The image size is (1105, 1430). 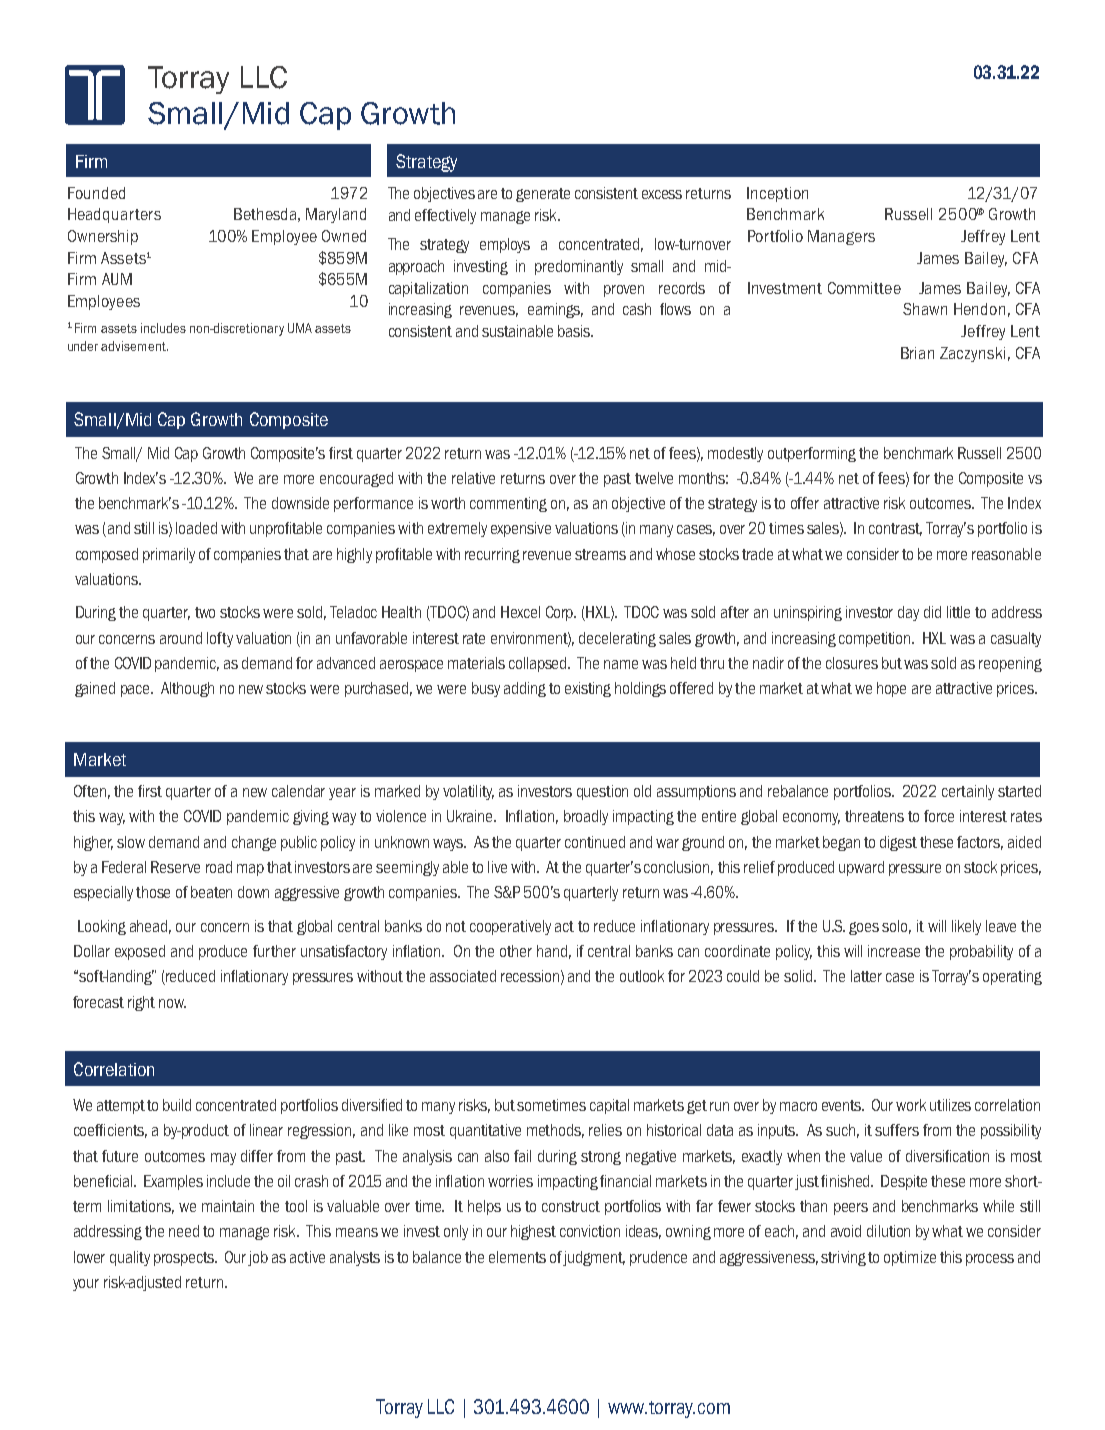 I want to click on hope, so click(x=891, y=689).
